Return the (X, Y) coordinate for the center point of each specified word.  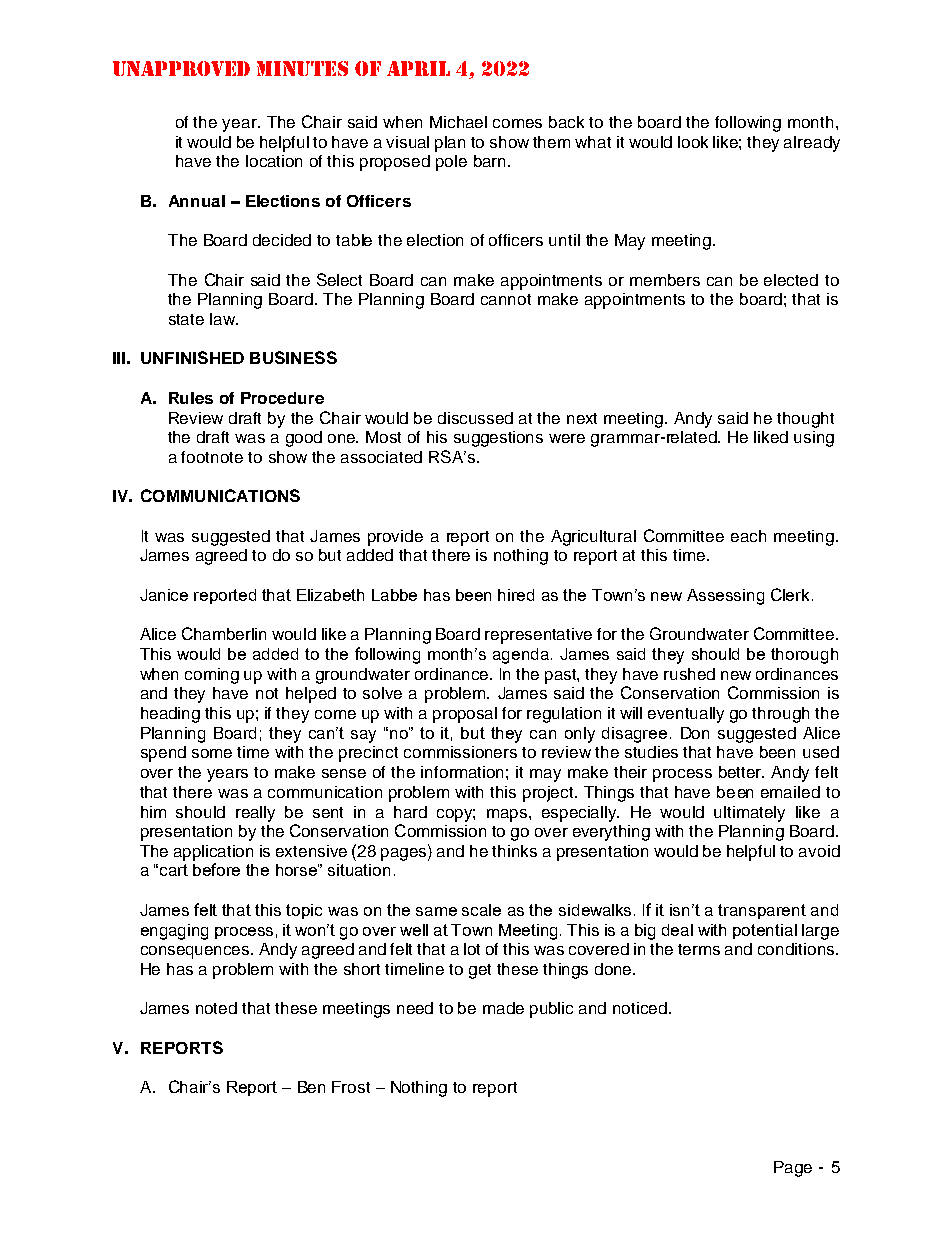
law (224, 319)
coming (212, 676)
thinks (514, 851)
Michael (458, 122)
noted (216, 1008)
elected (791, 280)
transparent (762, 911)
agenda (522, 656)
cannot (506, 299)
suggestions (498, 439)
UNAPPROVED (181, 68)
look (693, 142)
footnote (212, 457)
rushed (689, 674)
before (216, 869)
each (748, 536)
